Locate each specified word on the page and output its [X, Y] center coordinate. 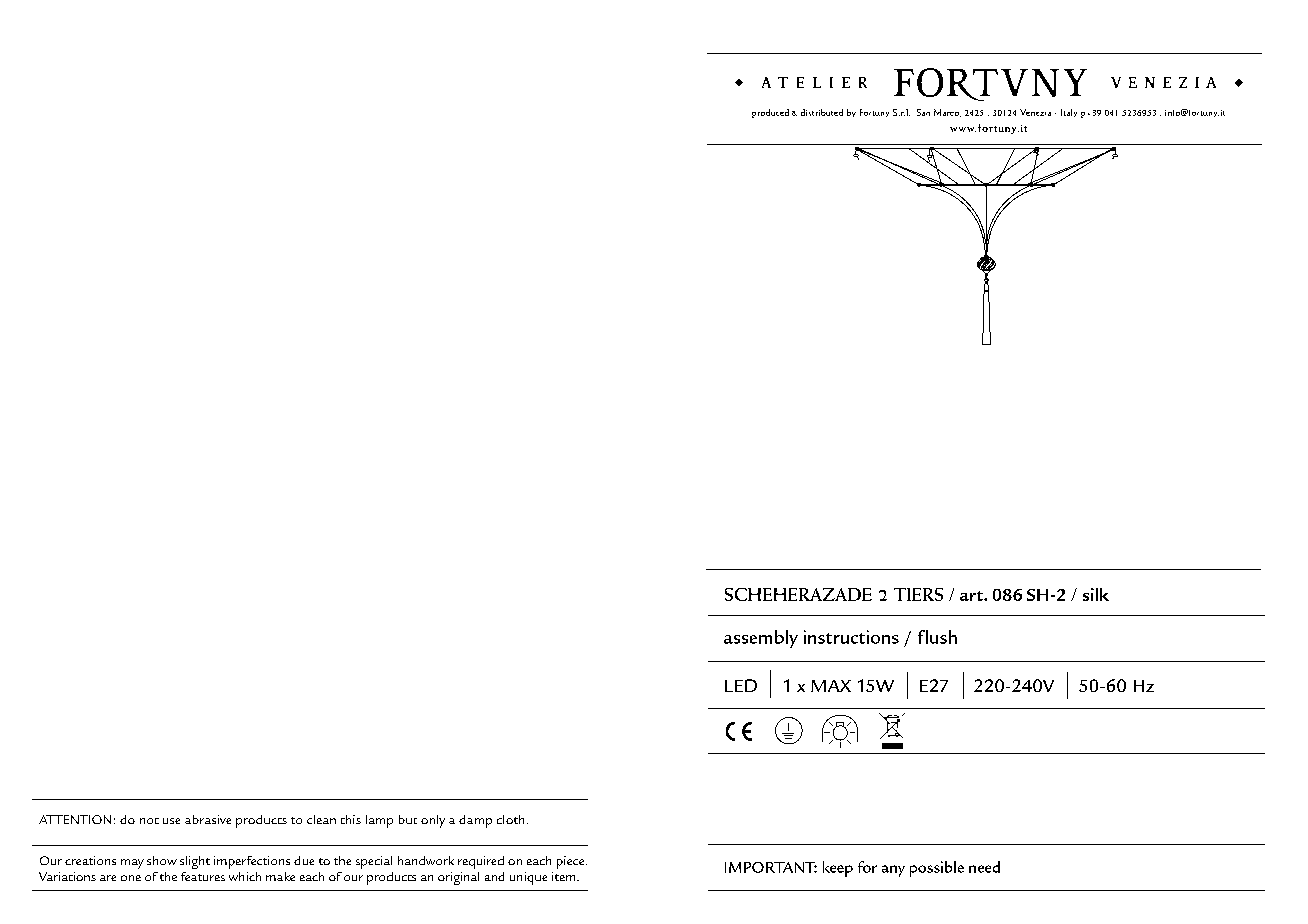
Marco [947, 113]
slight [195, 862]
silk [1096, 594]
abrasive [208, 819]
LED [741, 685]
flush [937, 637]
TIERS [918, 594]
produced [770, 113]
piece [572, 862]
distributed [822, 112]
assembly [761, 639]
